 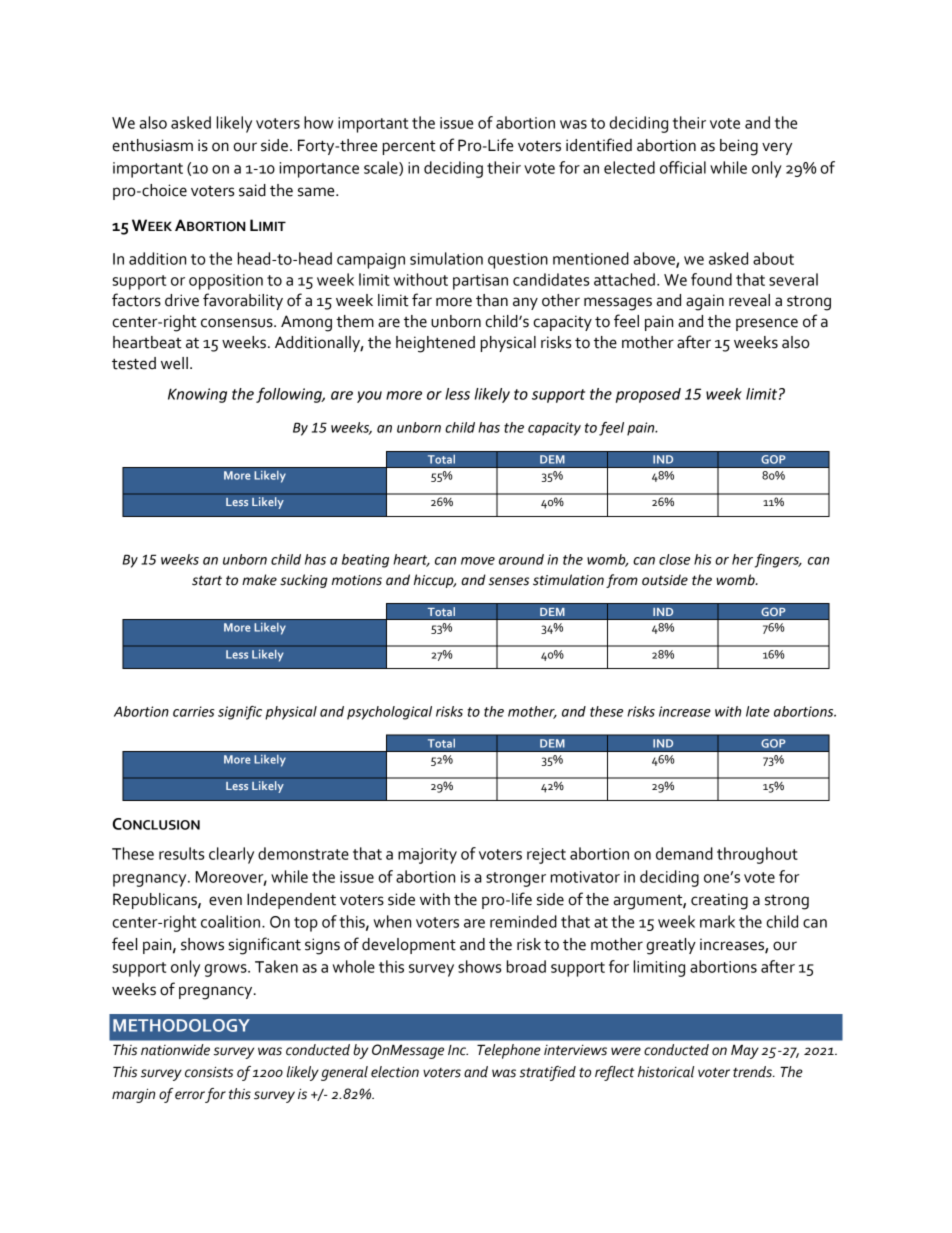 What do you see at coordinates (509, 581) in the page?
I see `senses` at bounding box center [509, 581].
